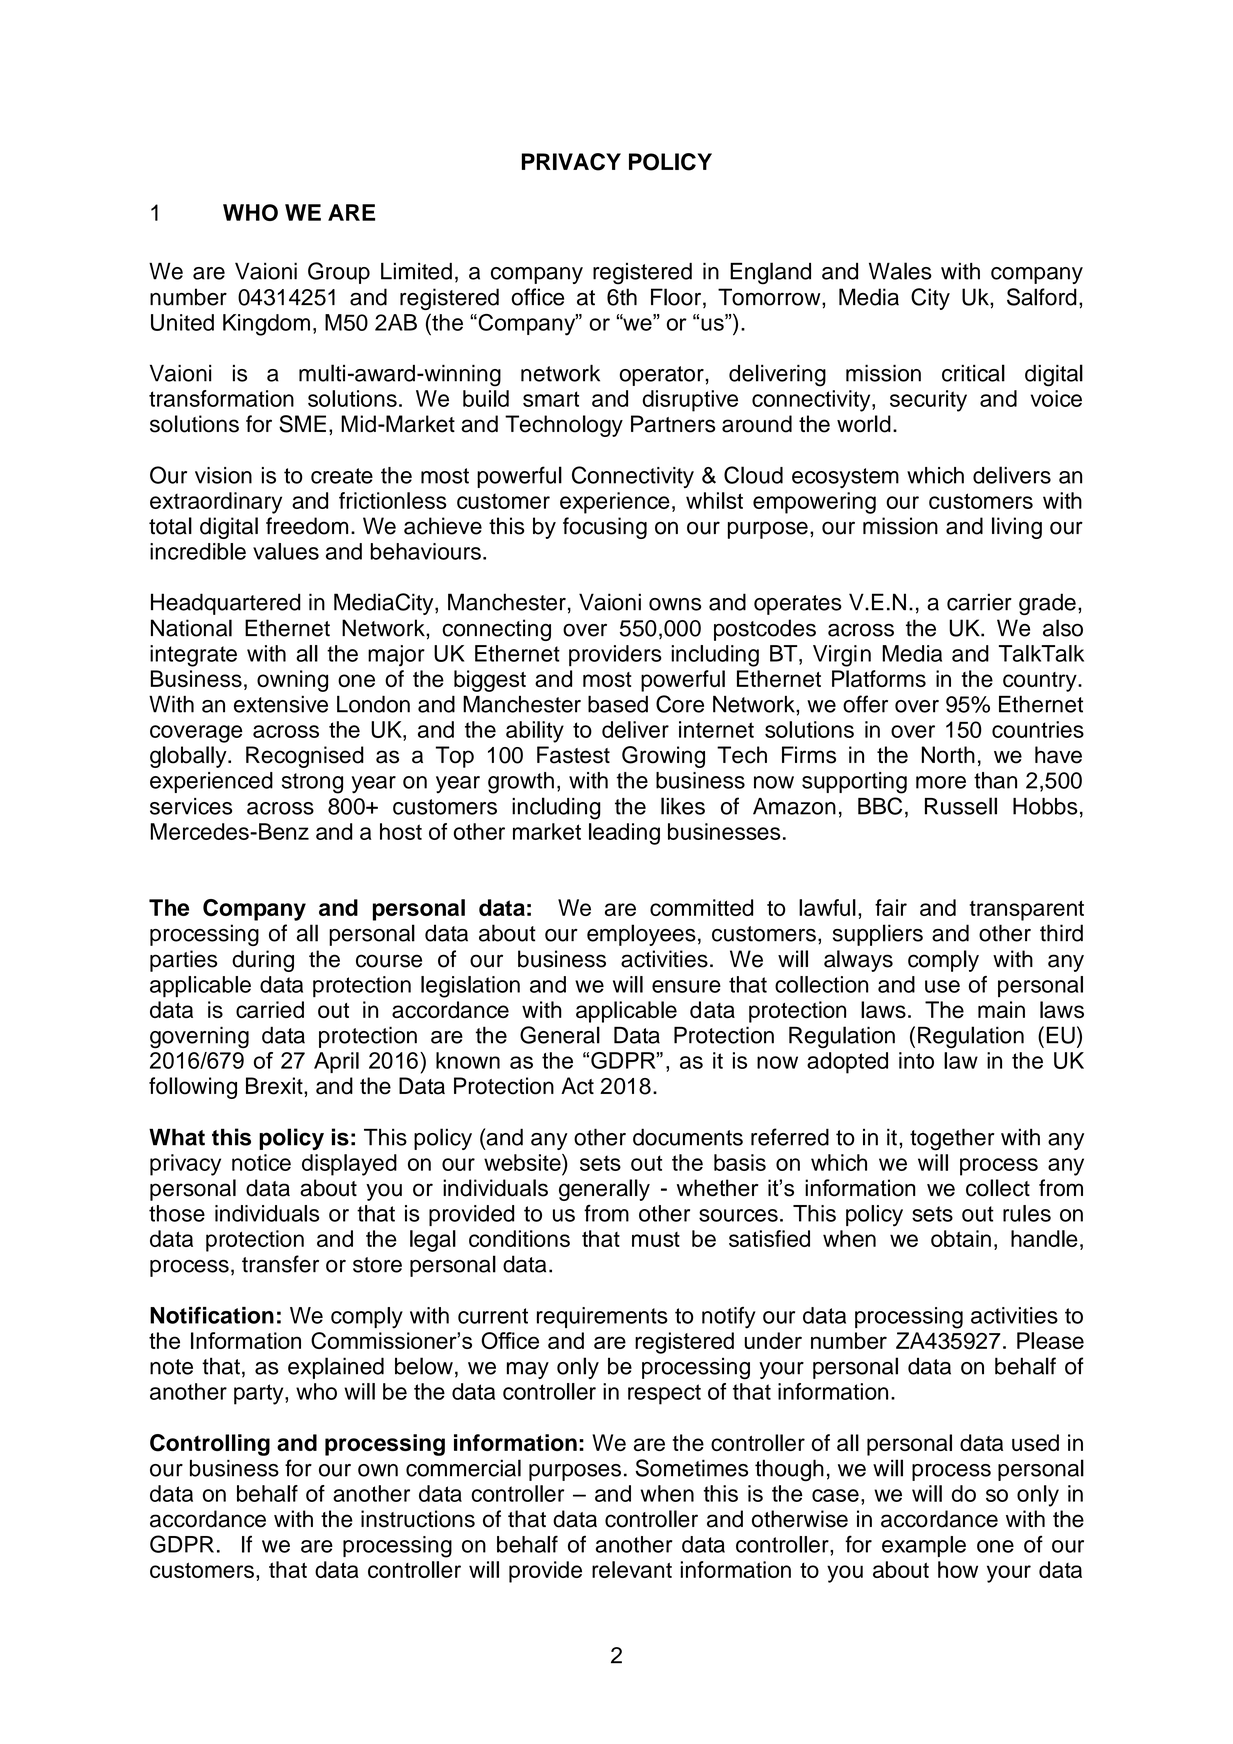 The height and width of the page is (1744, 1233). Describe the element at coordinates (662, 376) in the page. I see `operator` at that location.
